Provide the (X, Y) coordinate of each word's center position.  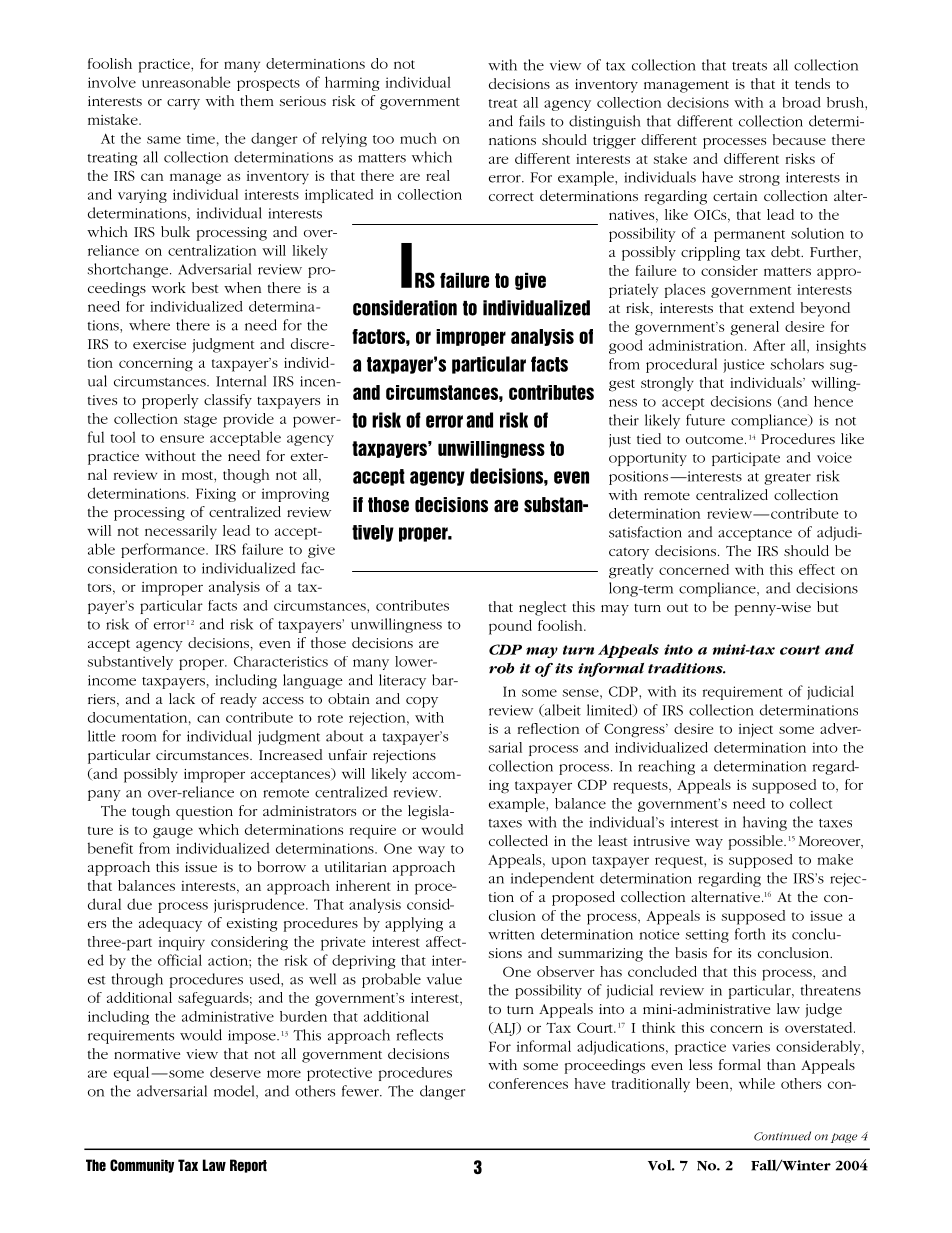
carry (183, 104)
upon (569, 862)
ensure (182, 439)
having (765, 823)
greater (787, 479)
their (624, 420)
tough (151, 812)
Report (248, 1166)
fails (532, 121)
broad (801, 102)
